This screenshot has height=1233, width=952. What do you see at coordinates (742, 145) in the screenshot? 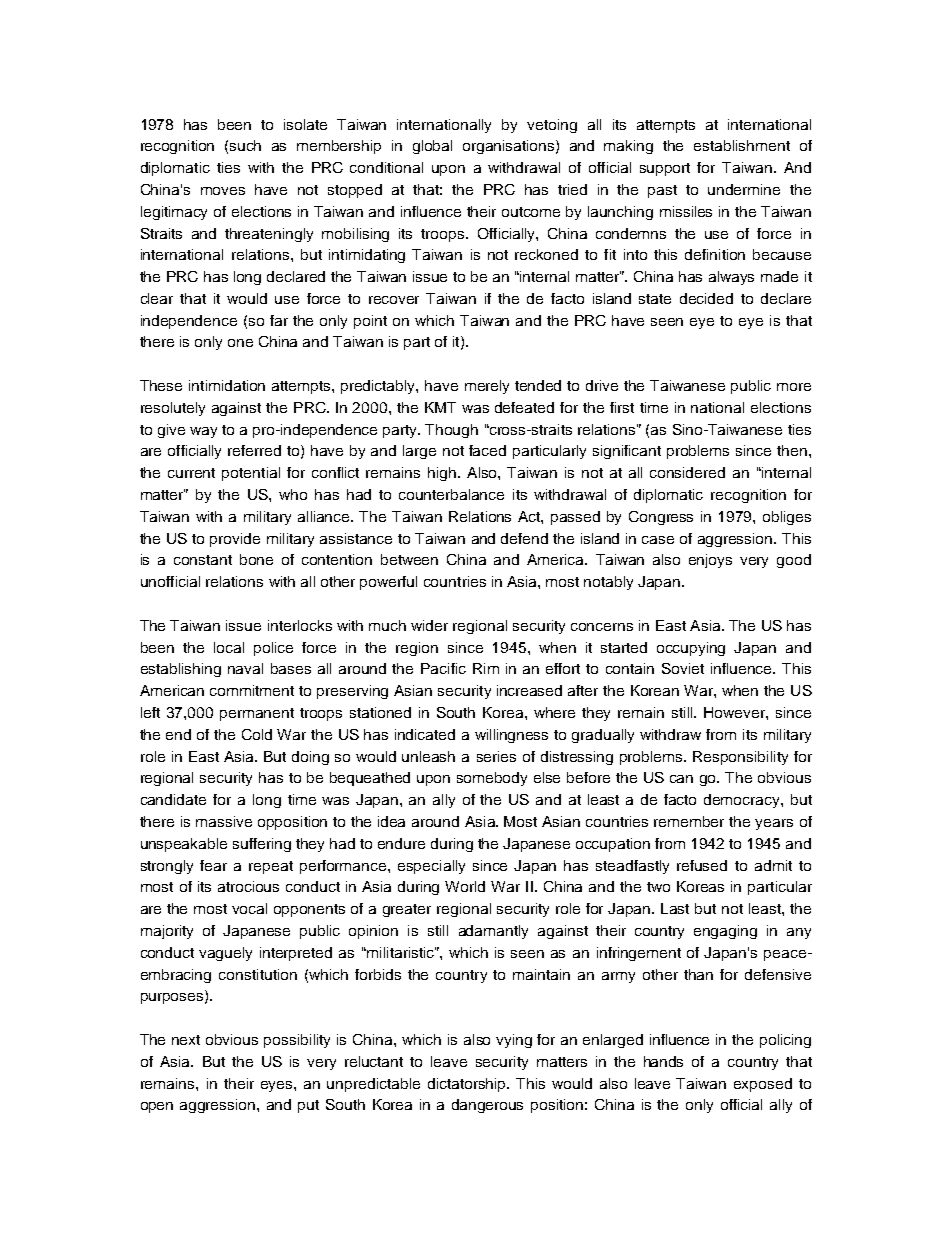
I see `establishment` at bounding box center [742, 145].
